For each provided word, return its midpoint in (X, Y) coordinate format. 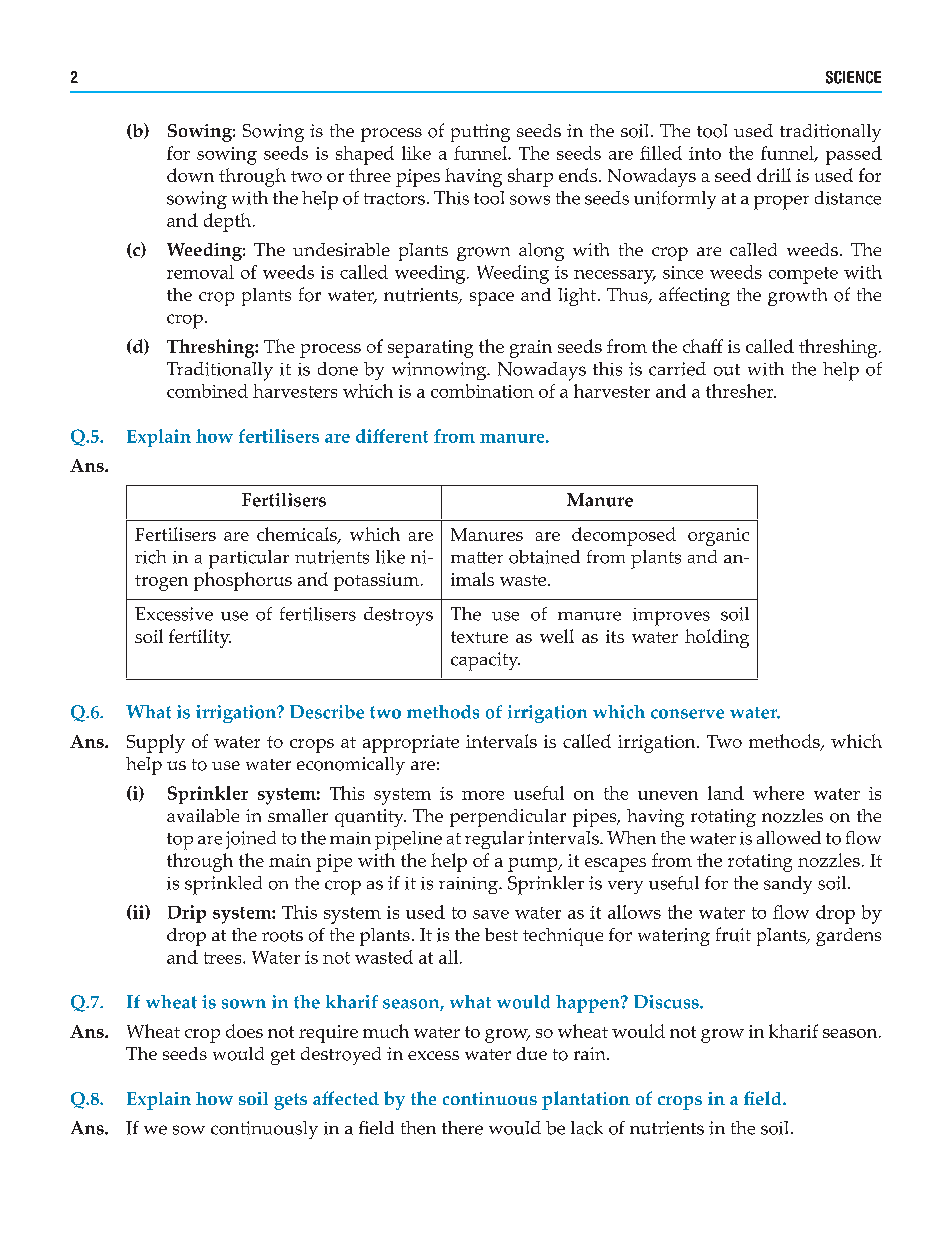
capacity (485, 661)
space (492, 299)
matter (477, 558)
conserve (687, 714)
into (705, 153)
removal (200, 272)
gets (290, 1101)
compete (803, 275)
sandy (788, 885)
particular (249, 559)
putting (480, 133)
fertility (200, 638)
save (491, 914)
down (190, 175)
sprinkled (223, 885)
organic (718, 537)
